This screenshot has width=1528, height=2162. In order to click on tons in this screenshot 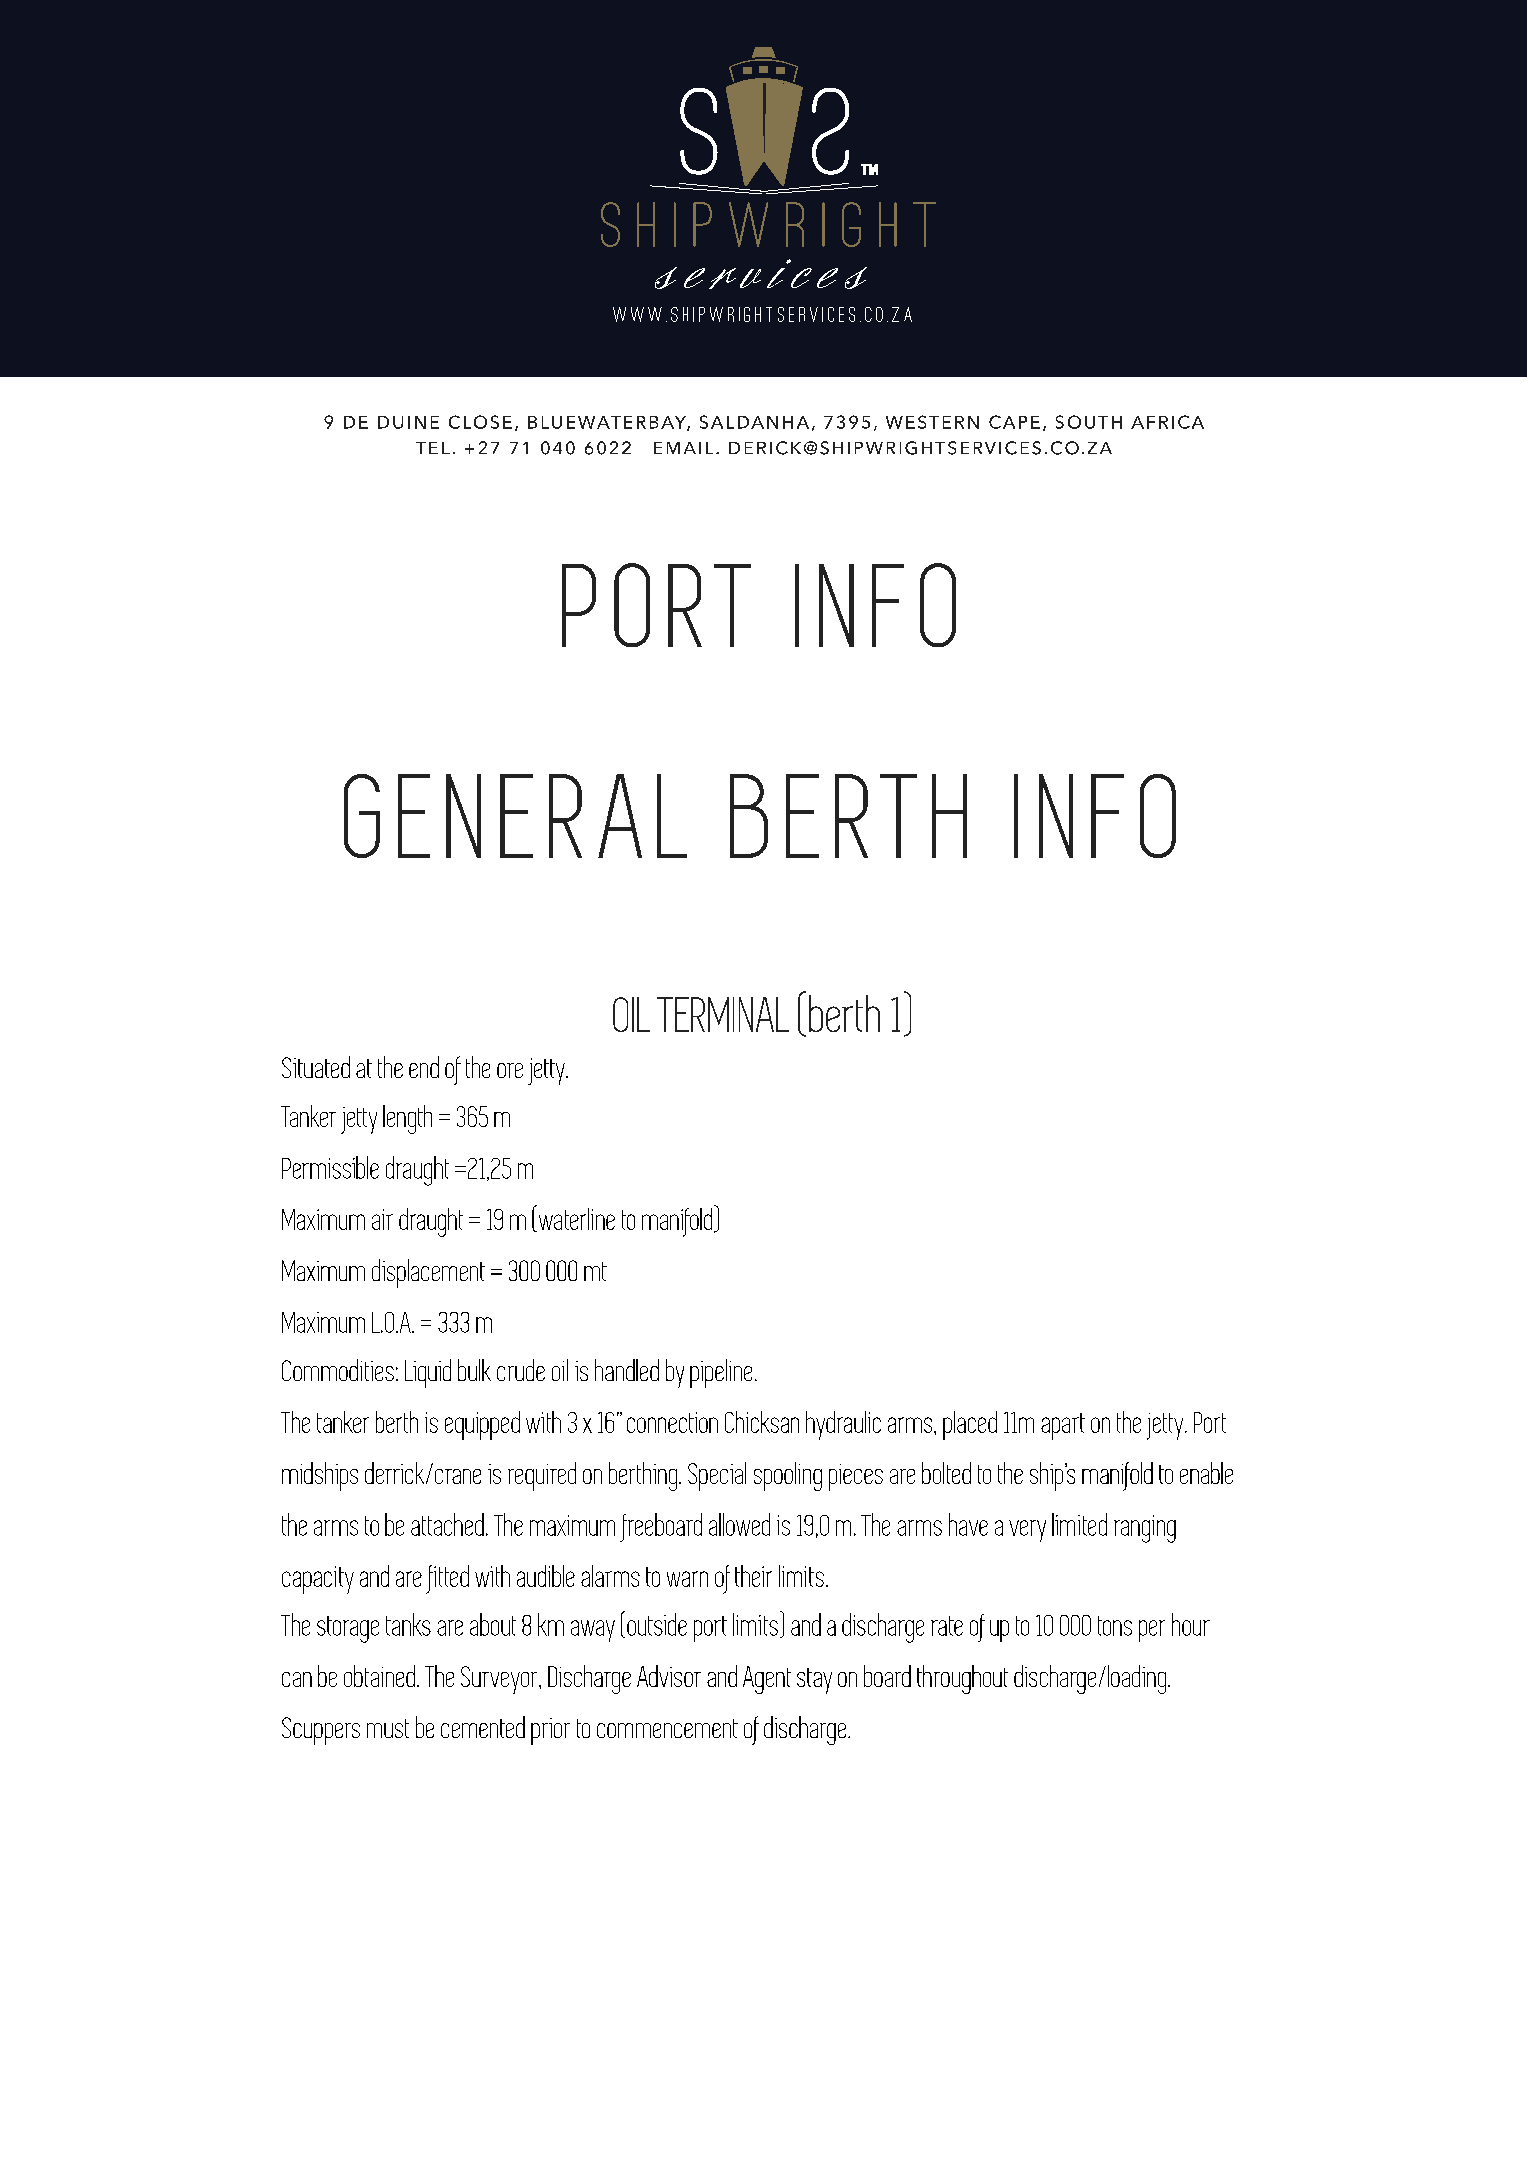, I will do `click(1115, 1626)`.
